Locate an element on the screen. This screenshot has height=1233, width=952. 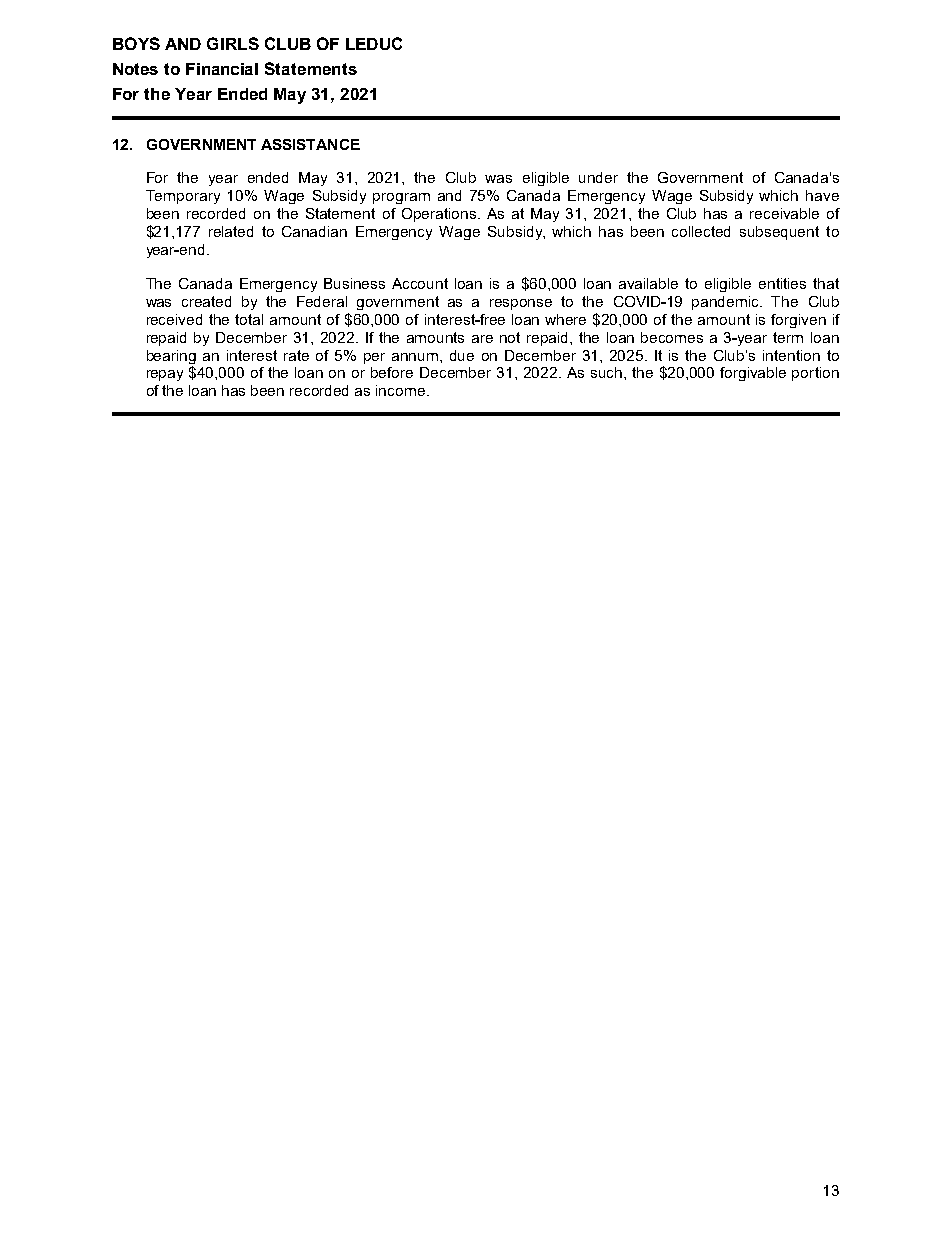
repay is located at coordinates (165, 375).
